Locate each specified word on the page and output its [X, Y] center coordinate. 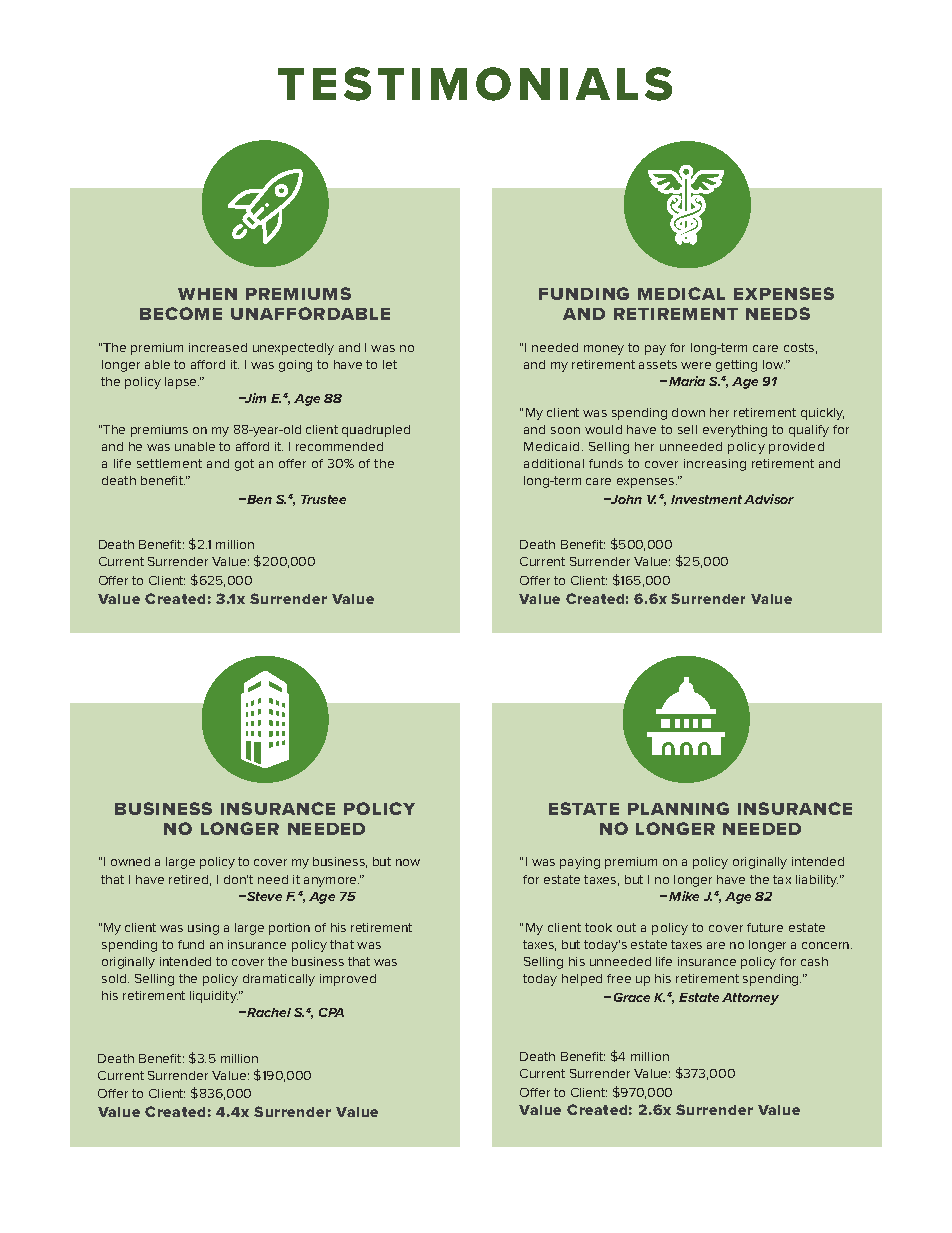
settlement [169, 463]
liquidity [214, 997]
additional [554, 463]
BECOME [181, 313]
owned [130, 861]
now [408, 862]
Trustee [323, 499]
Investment [706, 499]
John [625, 499]
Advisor [769, 499]
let [390, 364]
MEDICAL [681, 293]
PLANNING [678, 808]
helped [582, 980]
